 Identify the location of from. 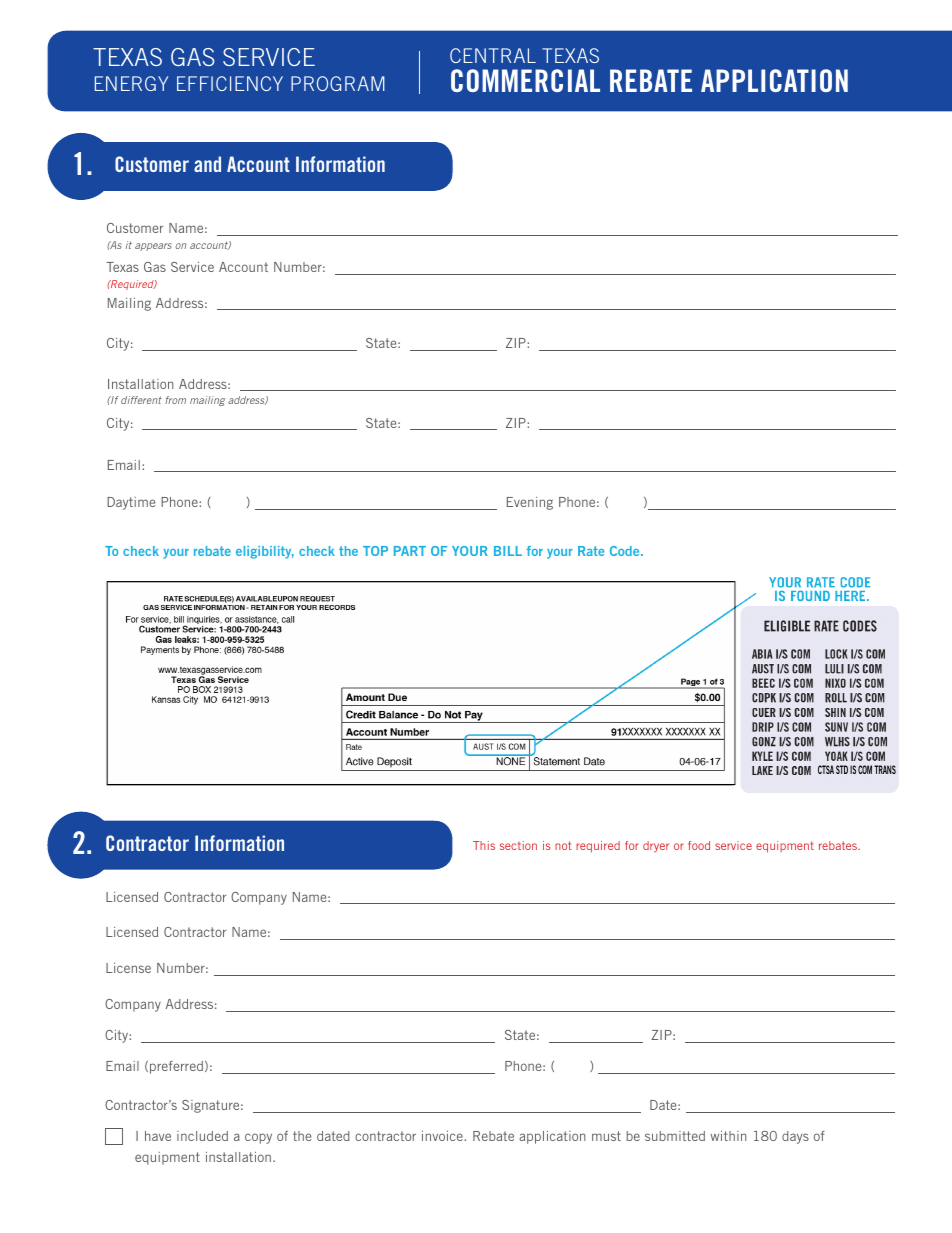
(175, 400).
